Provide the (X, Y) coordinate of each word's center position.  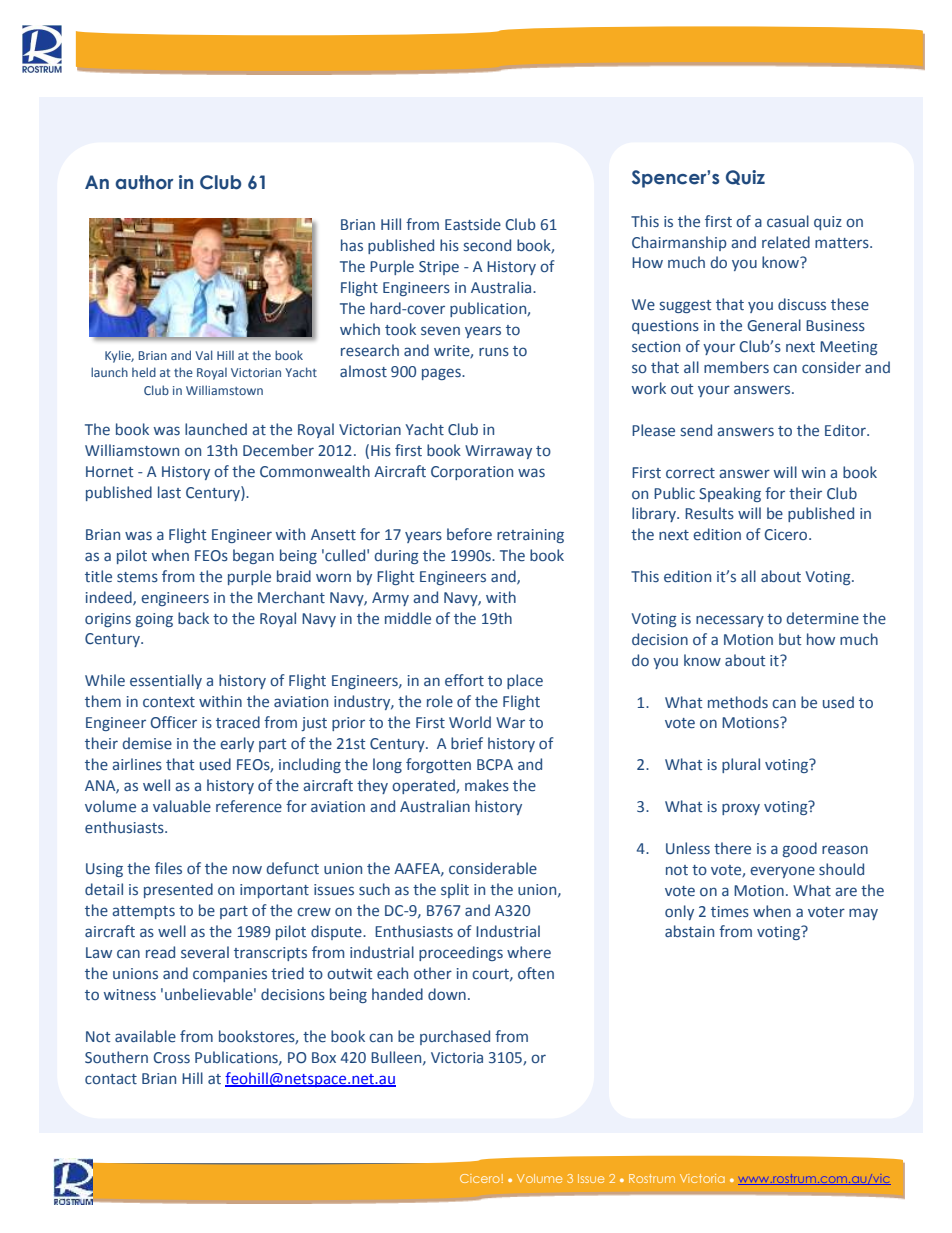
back (193, 618)
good (800, 849)
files (168, 868)
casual (788, 221)
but (790, 639)
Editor (846, 430)
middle (408, 618)
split (455, 890)
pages (442, 374)
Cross (172, 1058)
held (144, 372)
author (144, 182)
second (487, 245)
